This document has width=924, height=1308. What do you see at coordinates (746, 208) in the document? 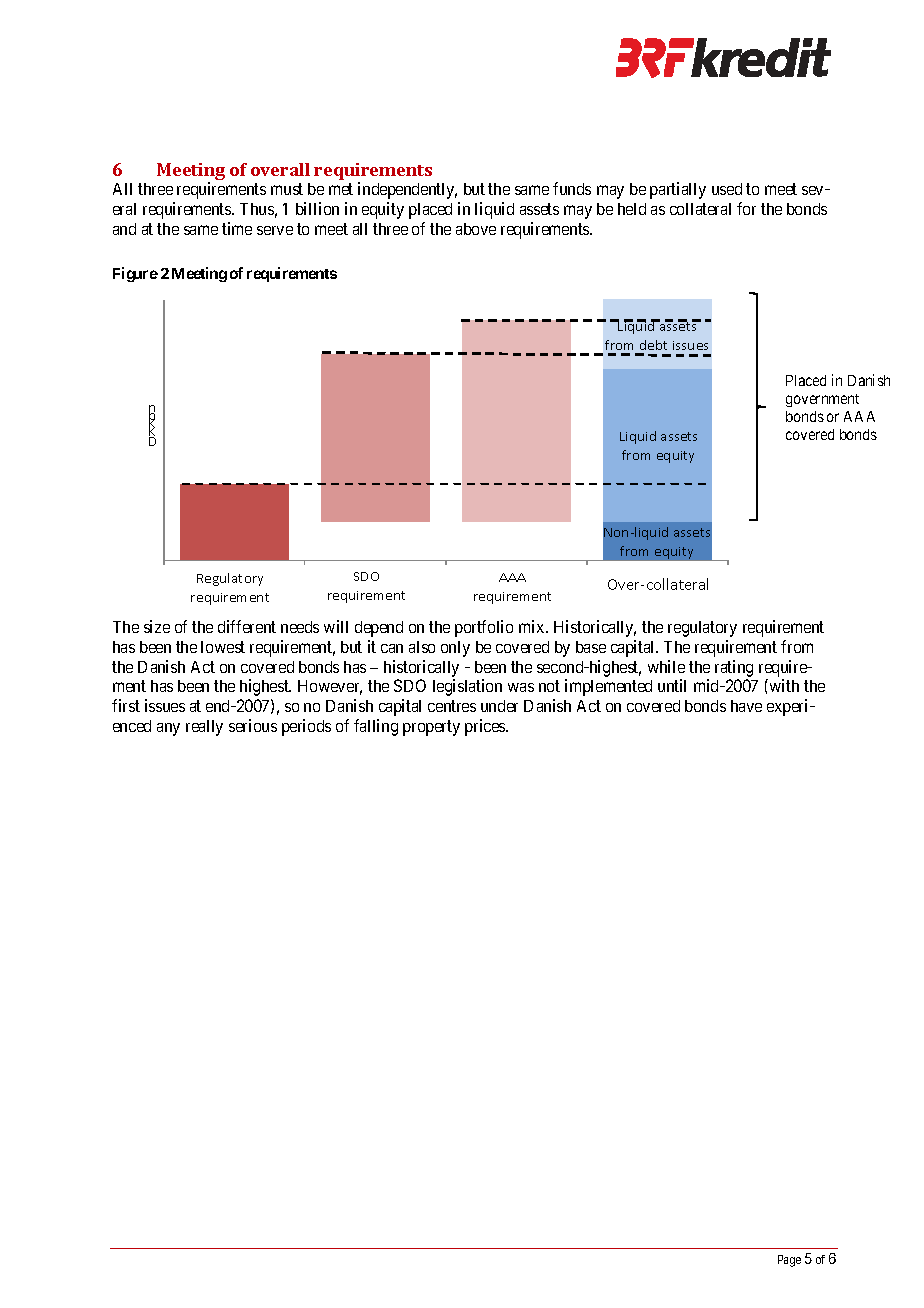
I see `for` at bounding box center [746, 208].
